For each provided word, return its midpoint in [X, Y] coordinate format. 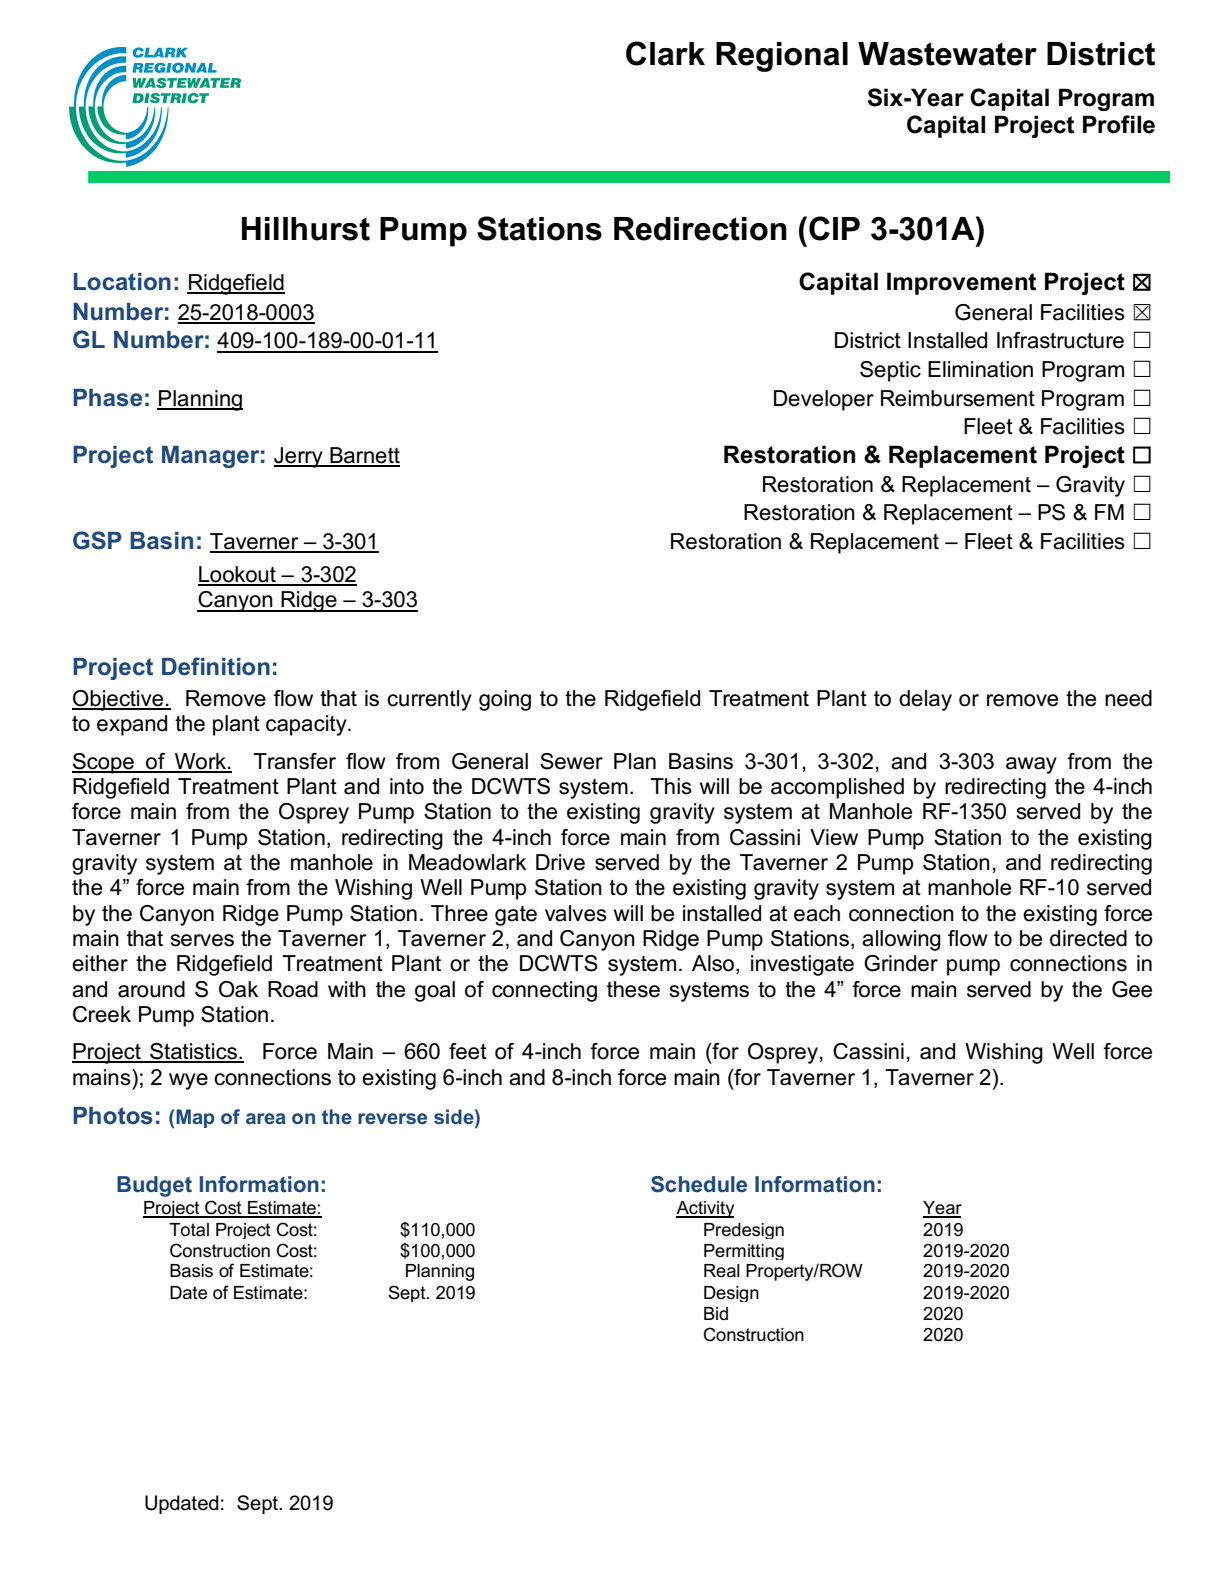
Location [122, 282]
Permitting [744, 1252]
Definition [216, 666]
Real [722, 1271]
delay [925, 700]
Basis [191, 1271]
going [505, 700]
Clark [665, 53]
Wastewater [947, 54]
